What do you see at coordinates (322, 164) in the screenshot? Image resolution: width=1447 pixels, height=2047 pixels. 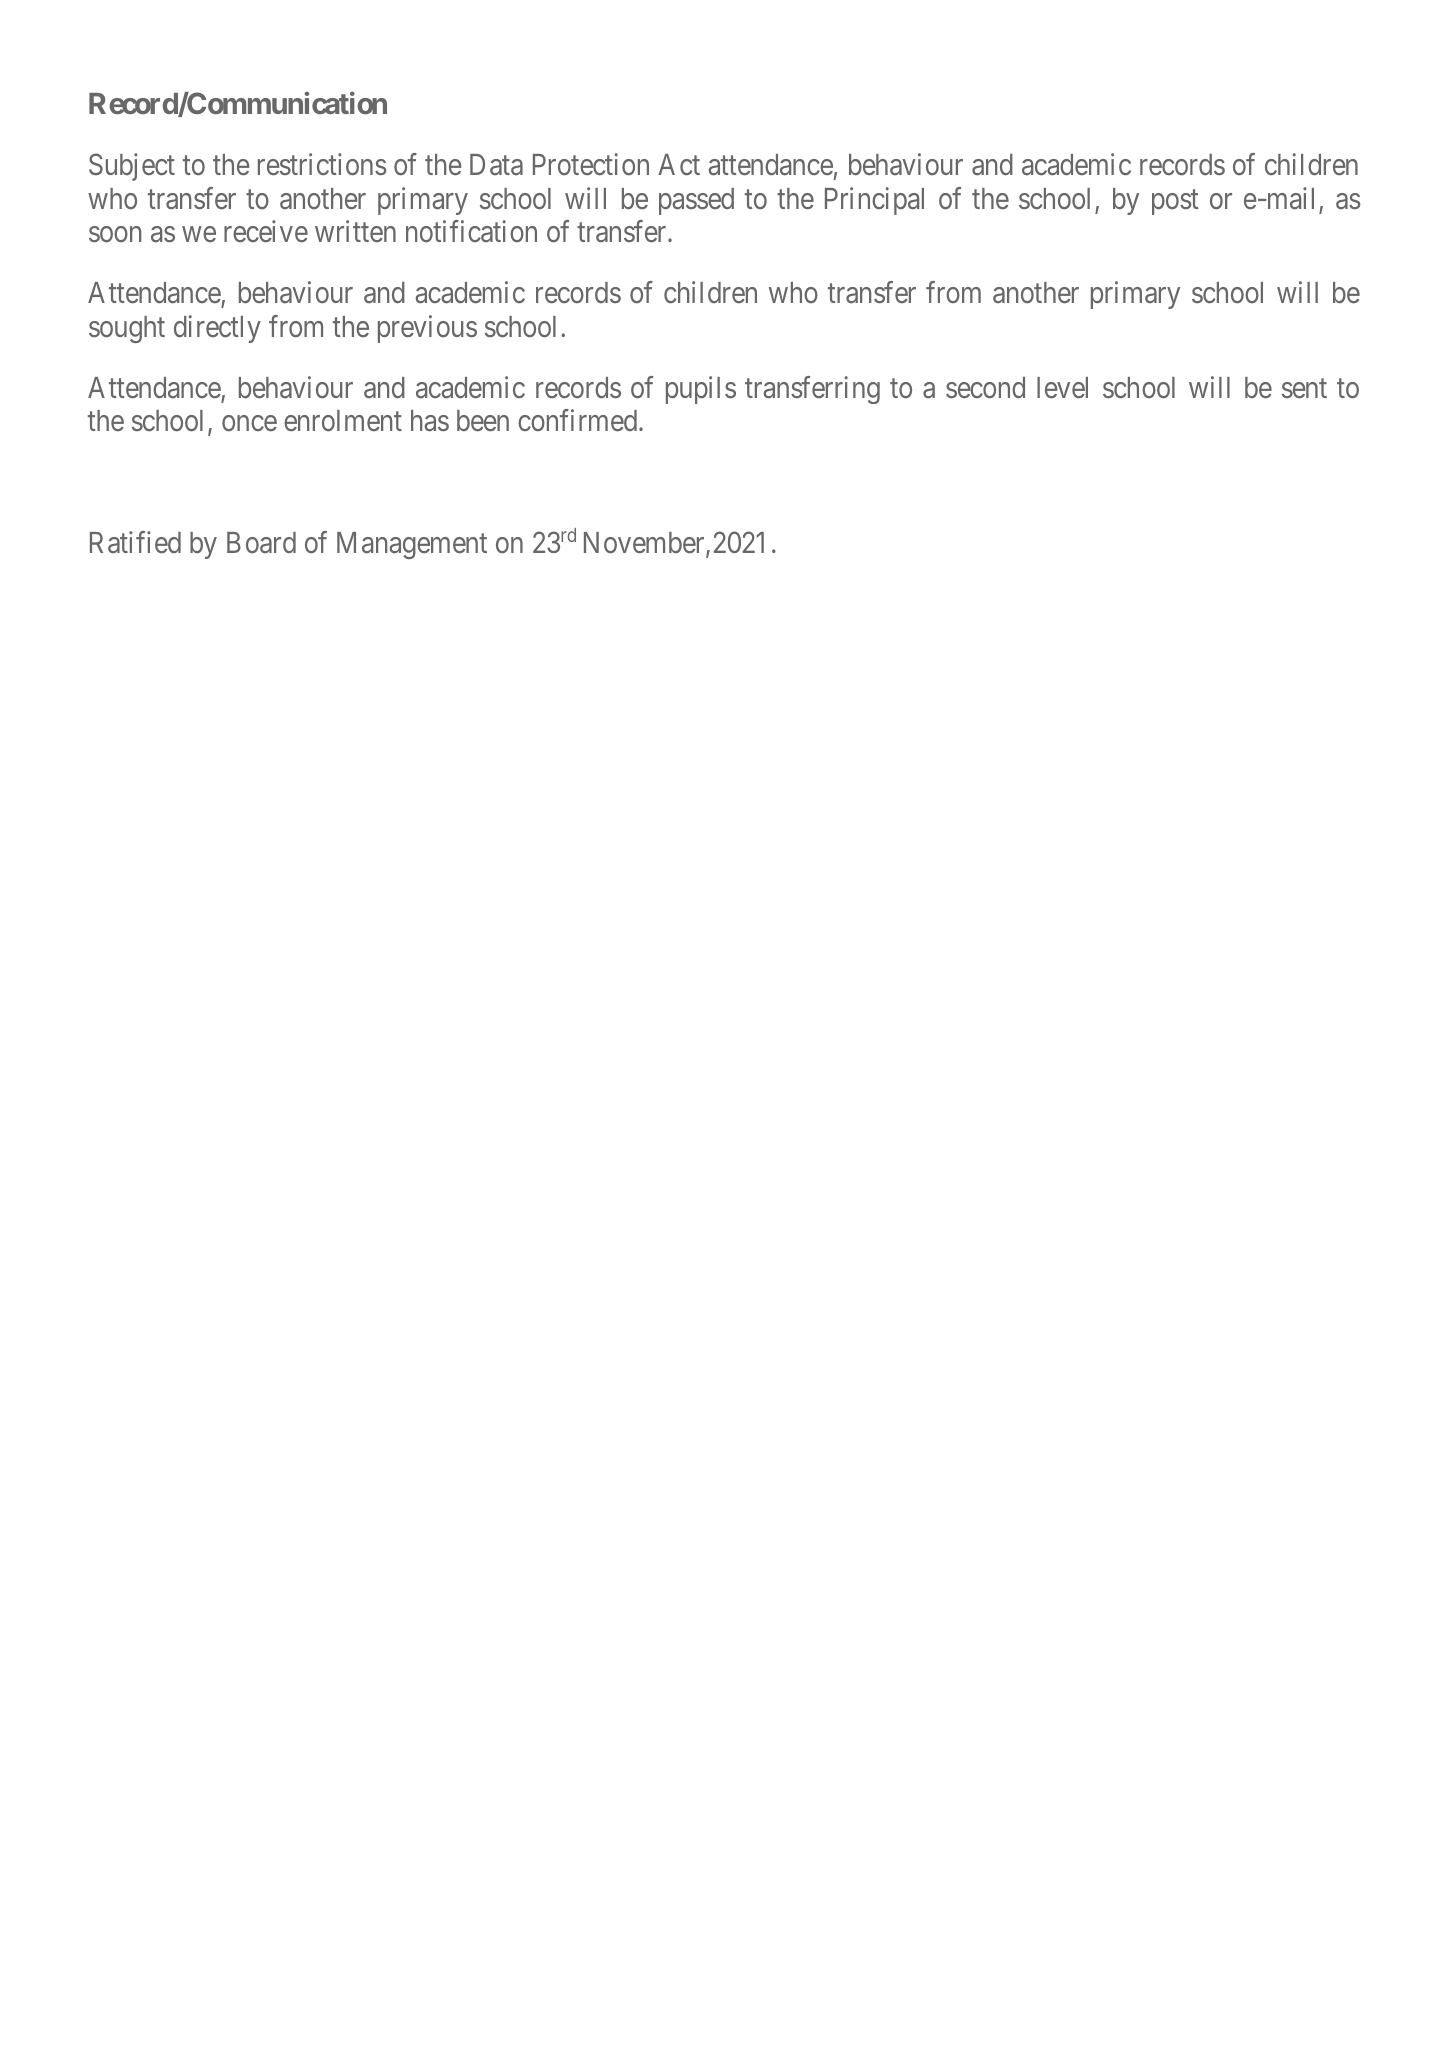 I see `restrictions` at bounding box center [322, 164].
